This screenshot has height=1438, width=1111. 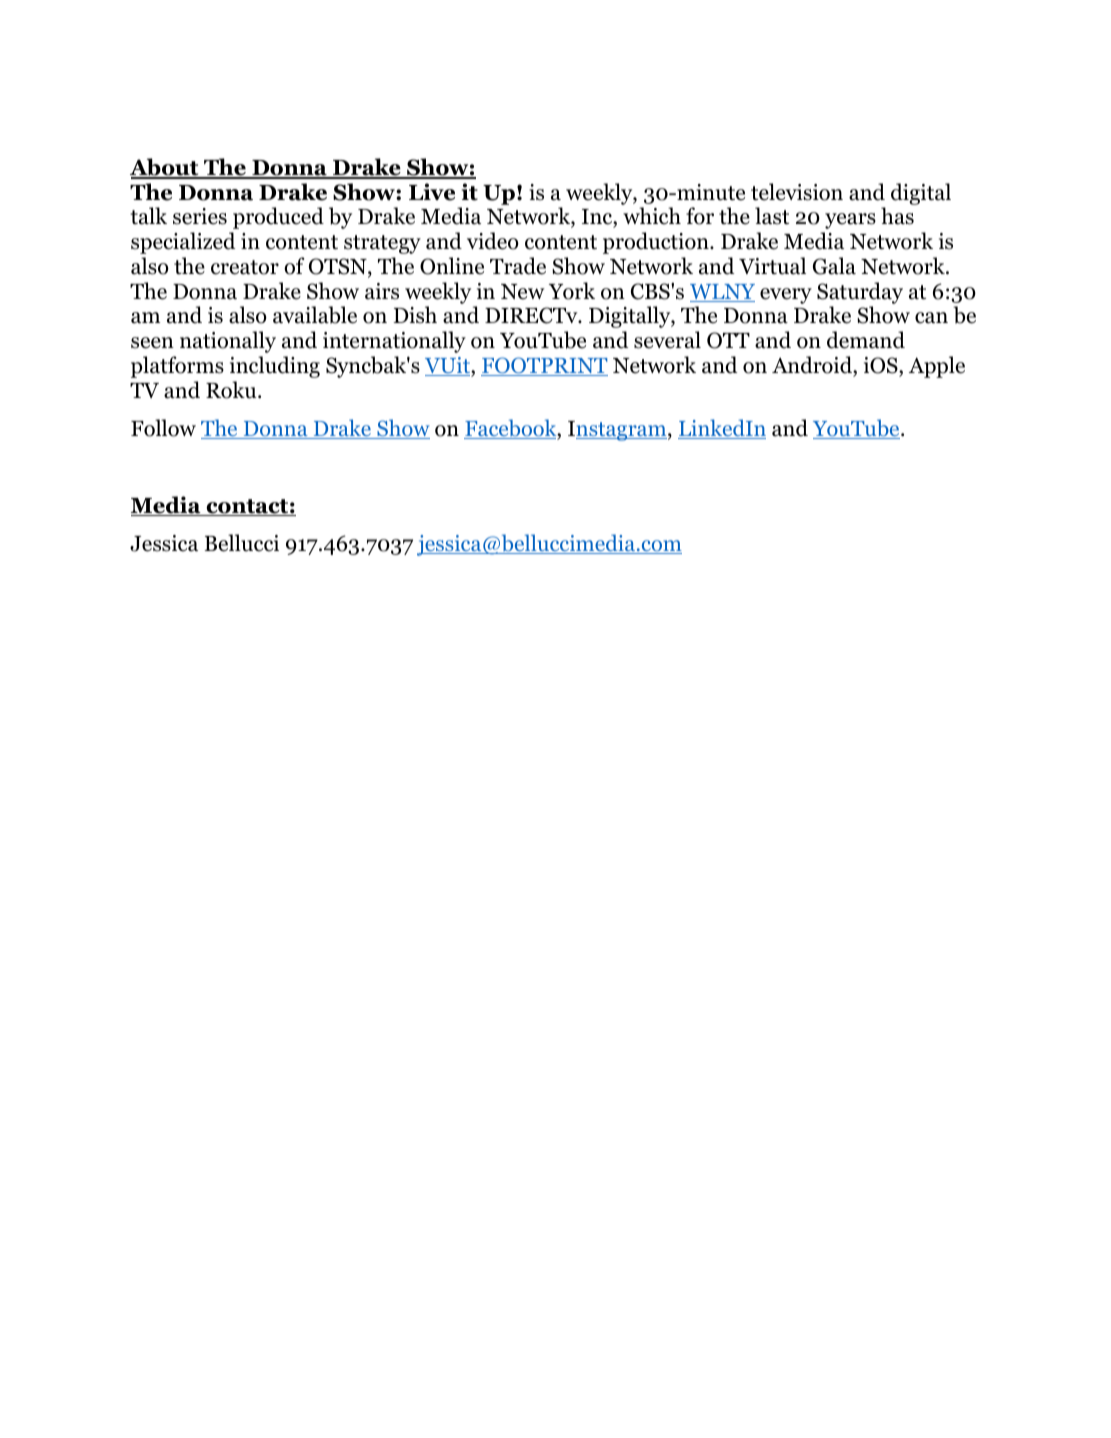 I want to click on New, so click(x=522, y=292).
